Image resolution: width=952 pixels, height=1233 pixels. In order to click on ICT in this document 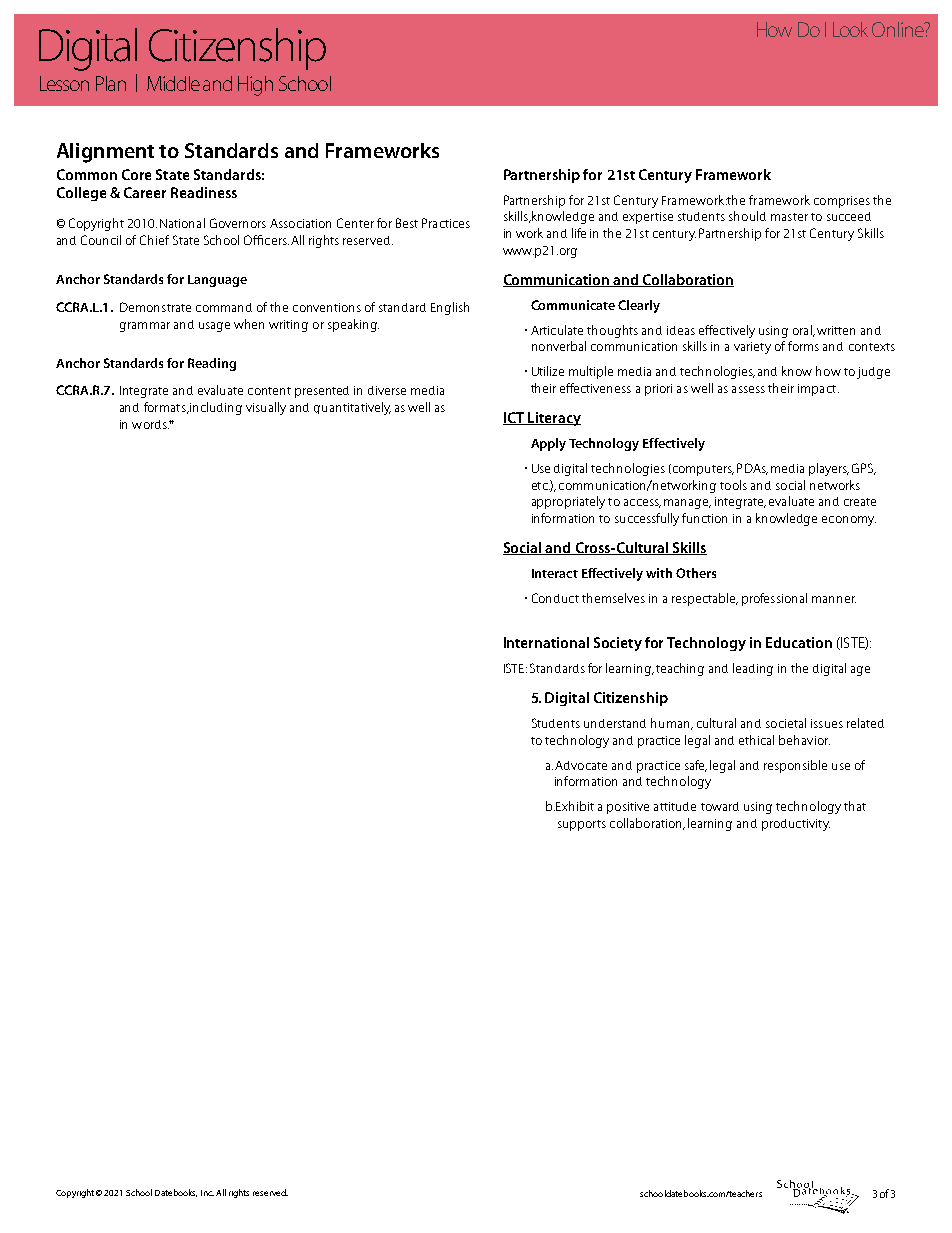, I will do `click(514, 418)`.
